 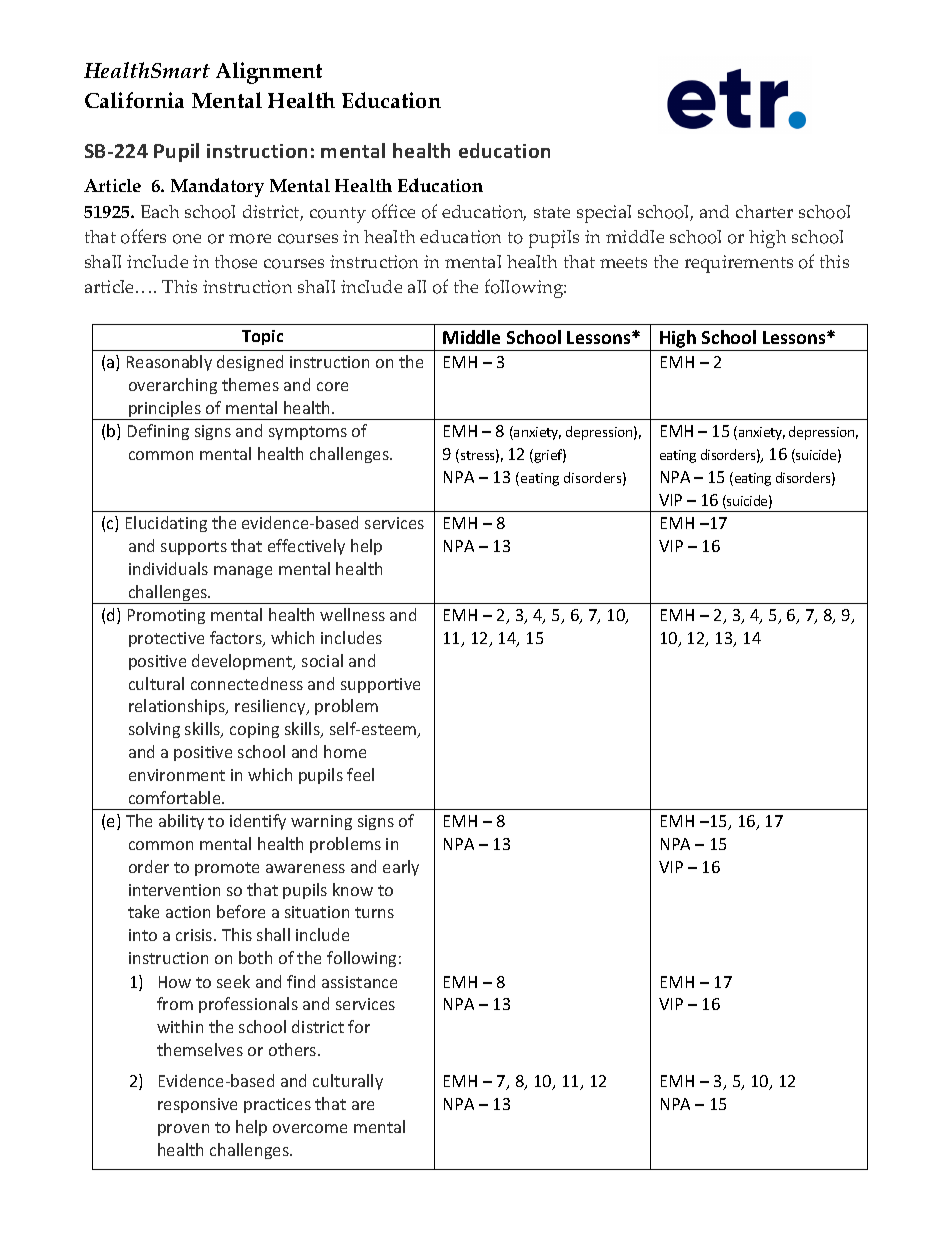 What do you see at coordinates (269, 73) in the screenshot?
I see `Alignment` at bounding box center [269, 73].
